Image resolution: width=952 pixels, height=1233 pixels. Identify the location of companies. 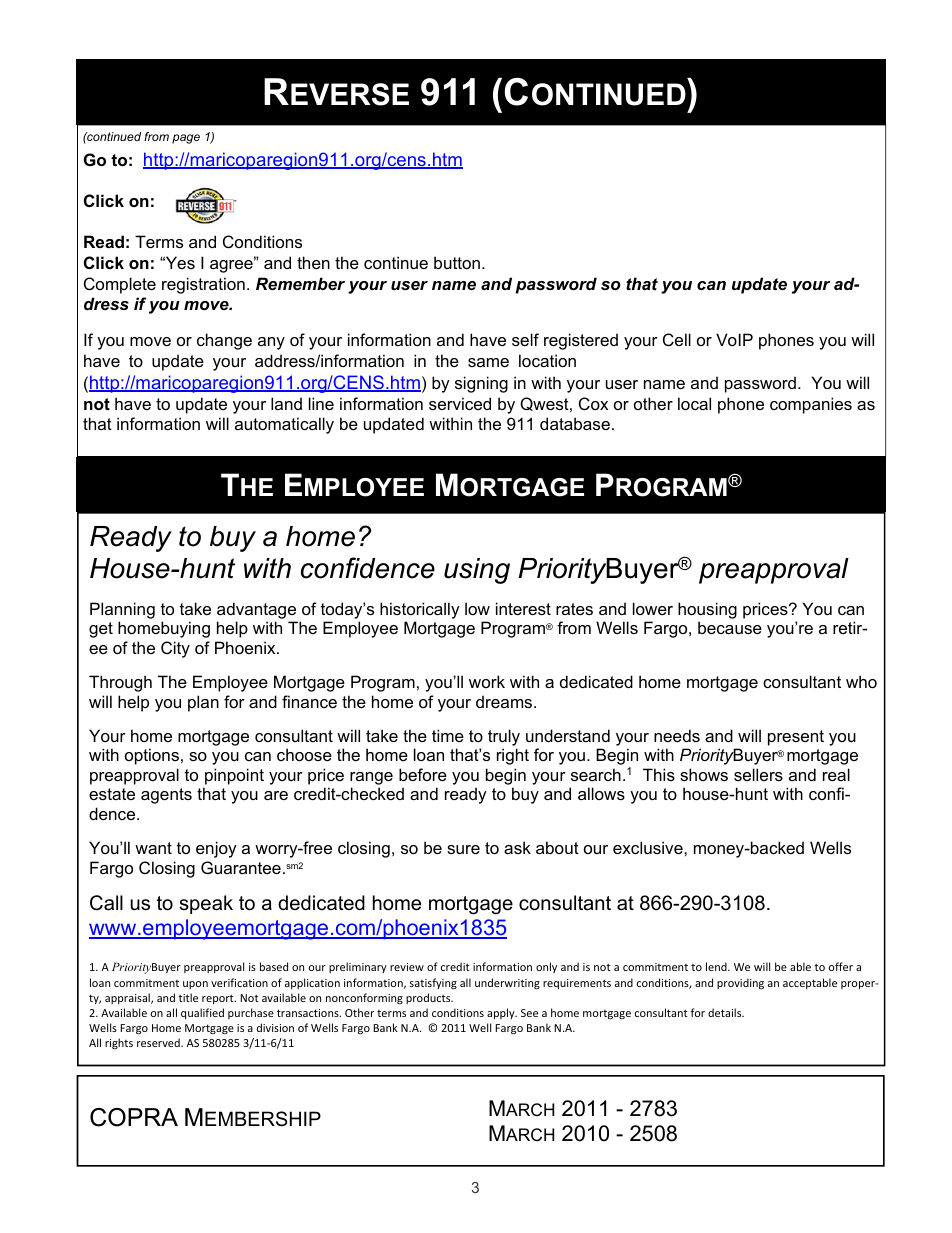
(811, 405).
